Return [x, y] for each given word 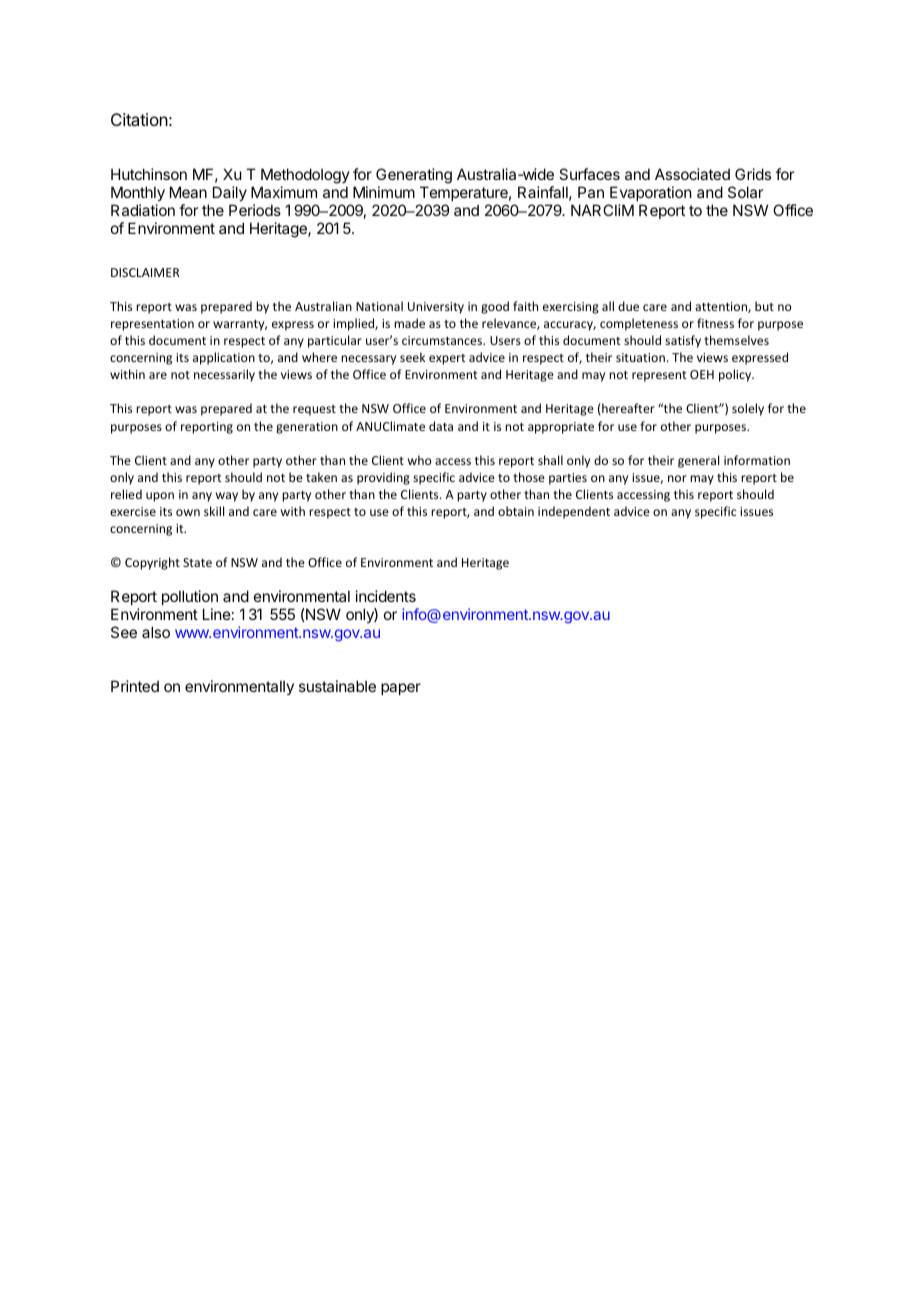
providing [383, 478]
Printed [135, 686]
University [436, 308]
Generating [414, 177]
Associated [692, 174]
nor [677, 478]
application [224, 358]
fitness [715, 323]
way [227, 497]
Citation [139, 119]
